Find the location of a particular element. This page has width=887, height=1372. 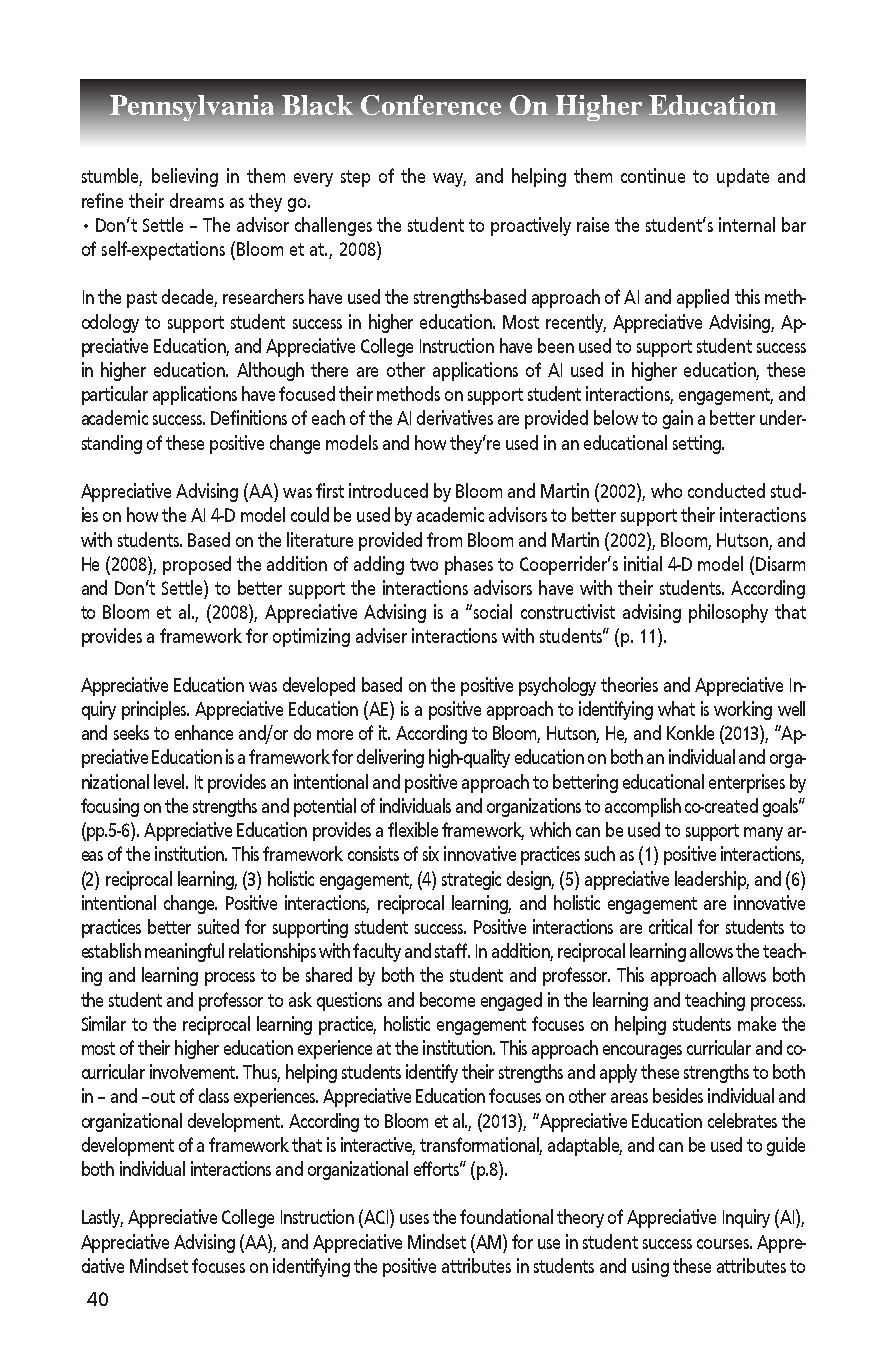

believing is located at coordinates (185, 177).
